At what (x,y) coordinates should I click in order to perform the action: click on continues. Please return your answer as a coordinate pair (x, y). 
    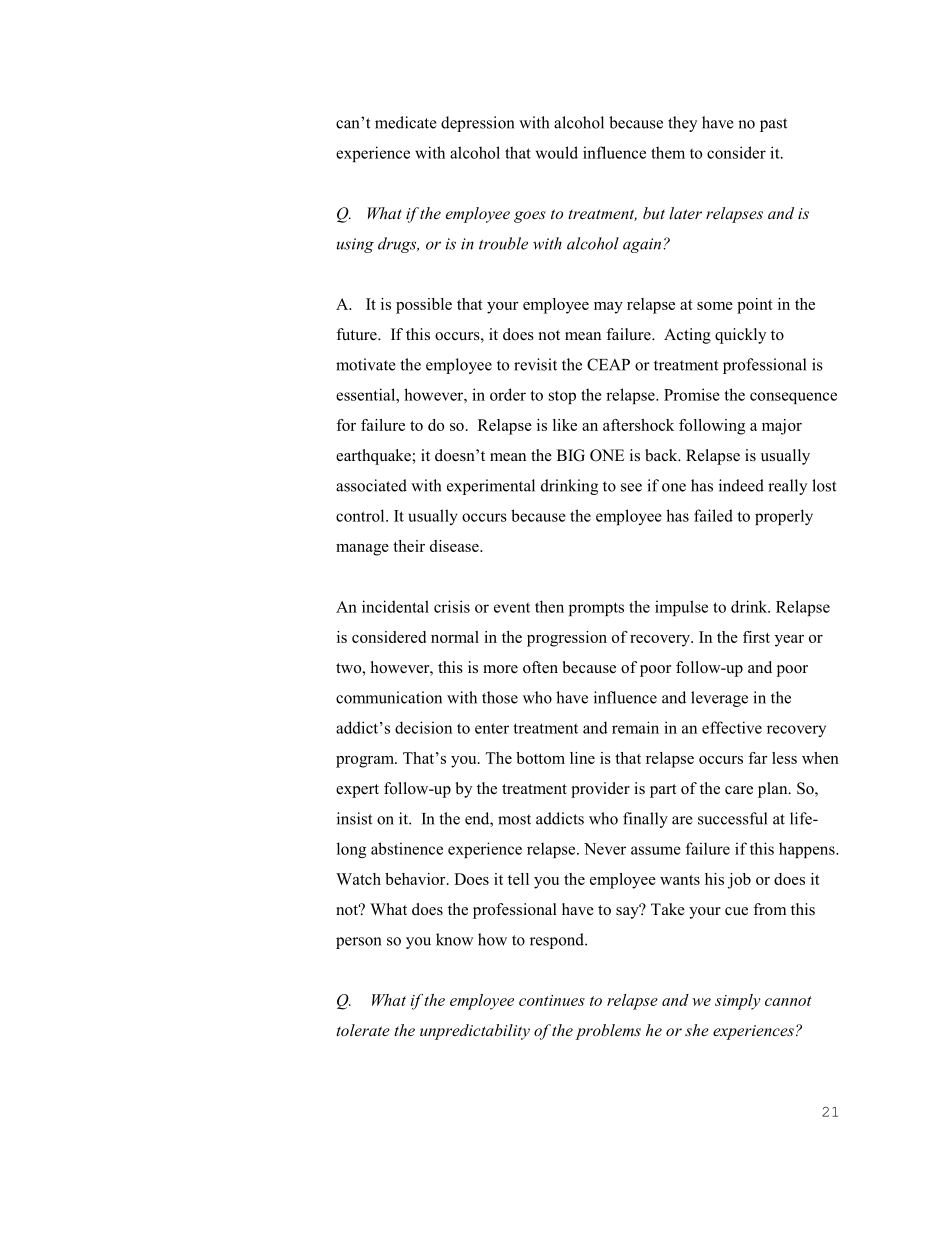
    Looking at the image, I should click on (552, 1000).
